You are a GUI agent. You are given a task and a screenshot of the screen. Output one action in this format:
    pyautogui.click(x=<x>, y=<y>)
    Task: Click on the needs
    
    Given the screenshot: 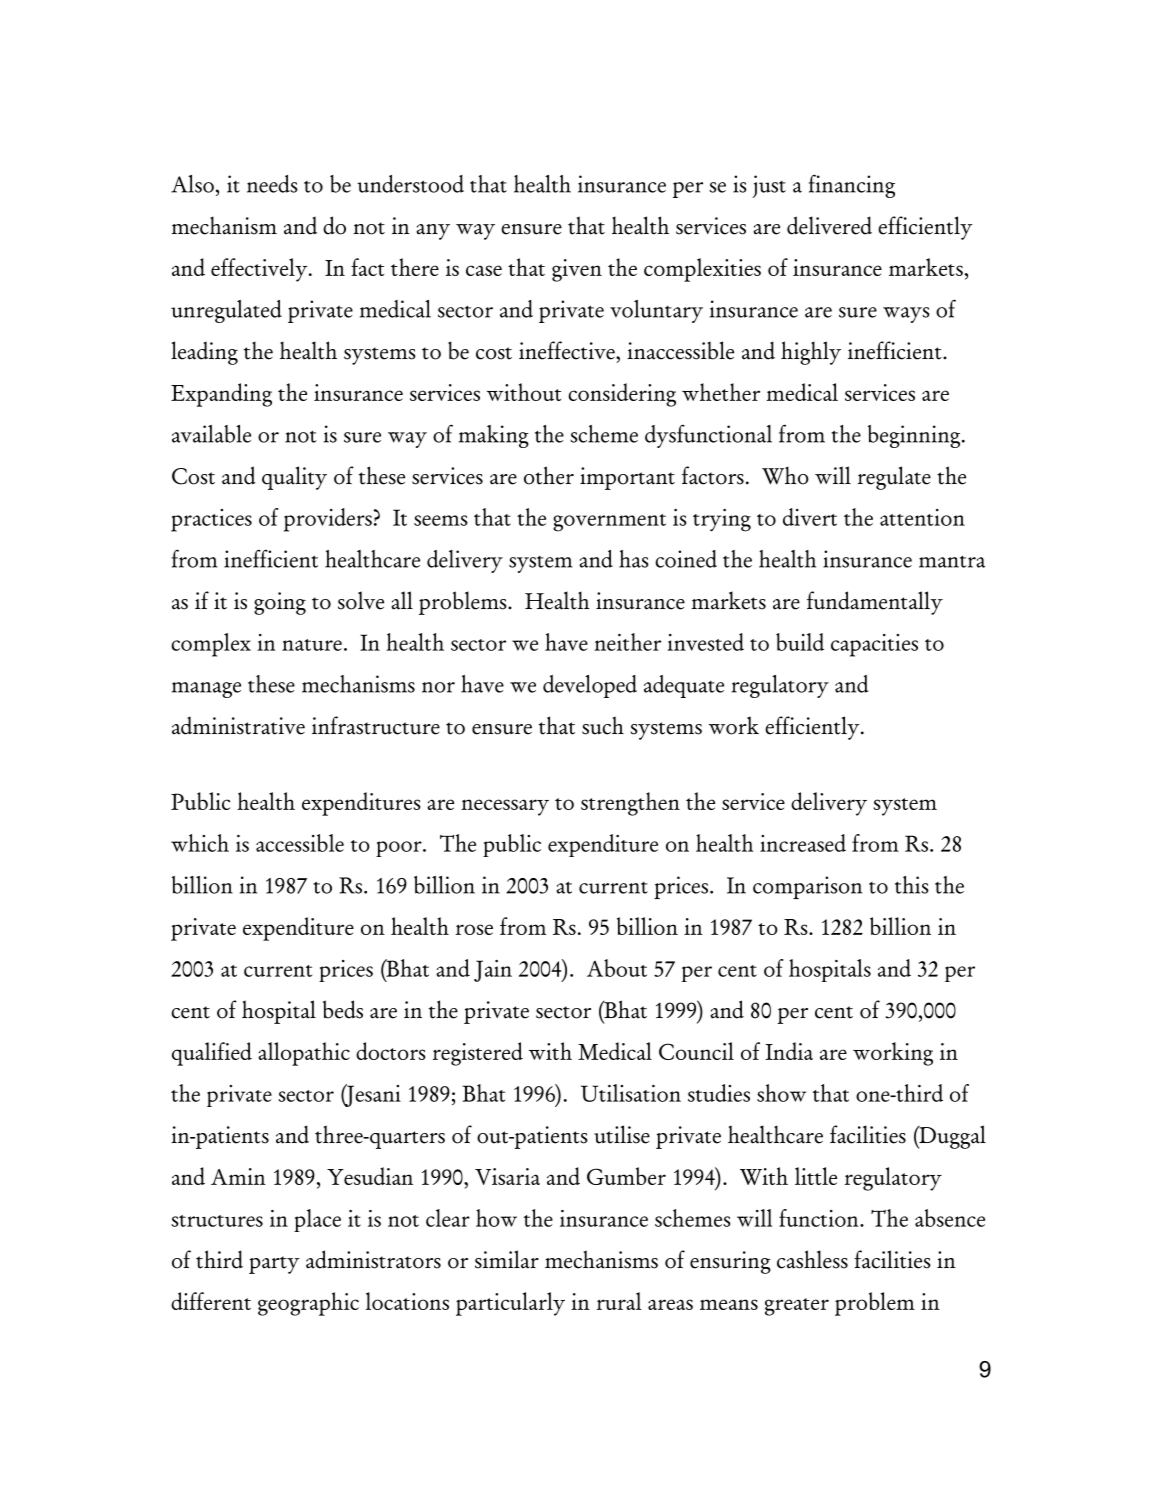 What is the action you would take?
    pyautogui.click(x=272, y=184)
